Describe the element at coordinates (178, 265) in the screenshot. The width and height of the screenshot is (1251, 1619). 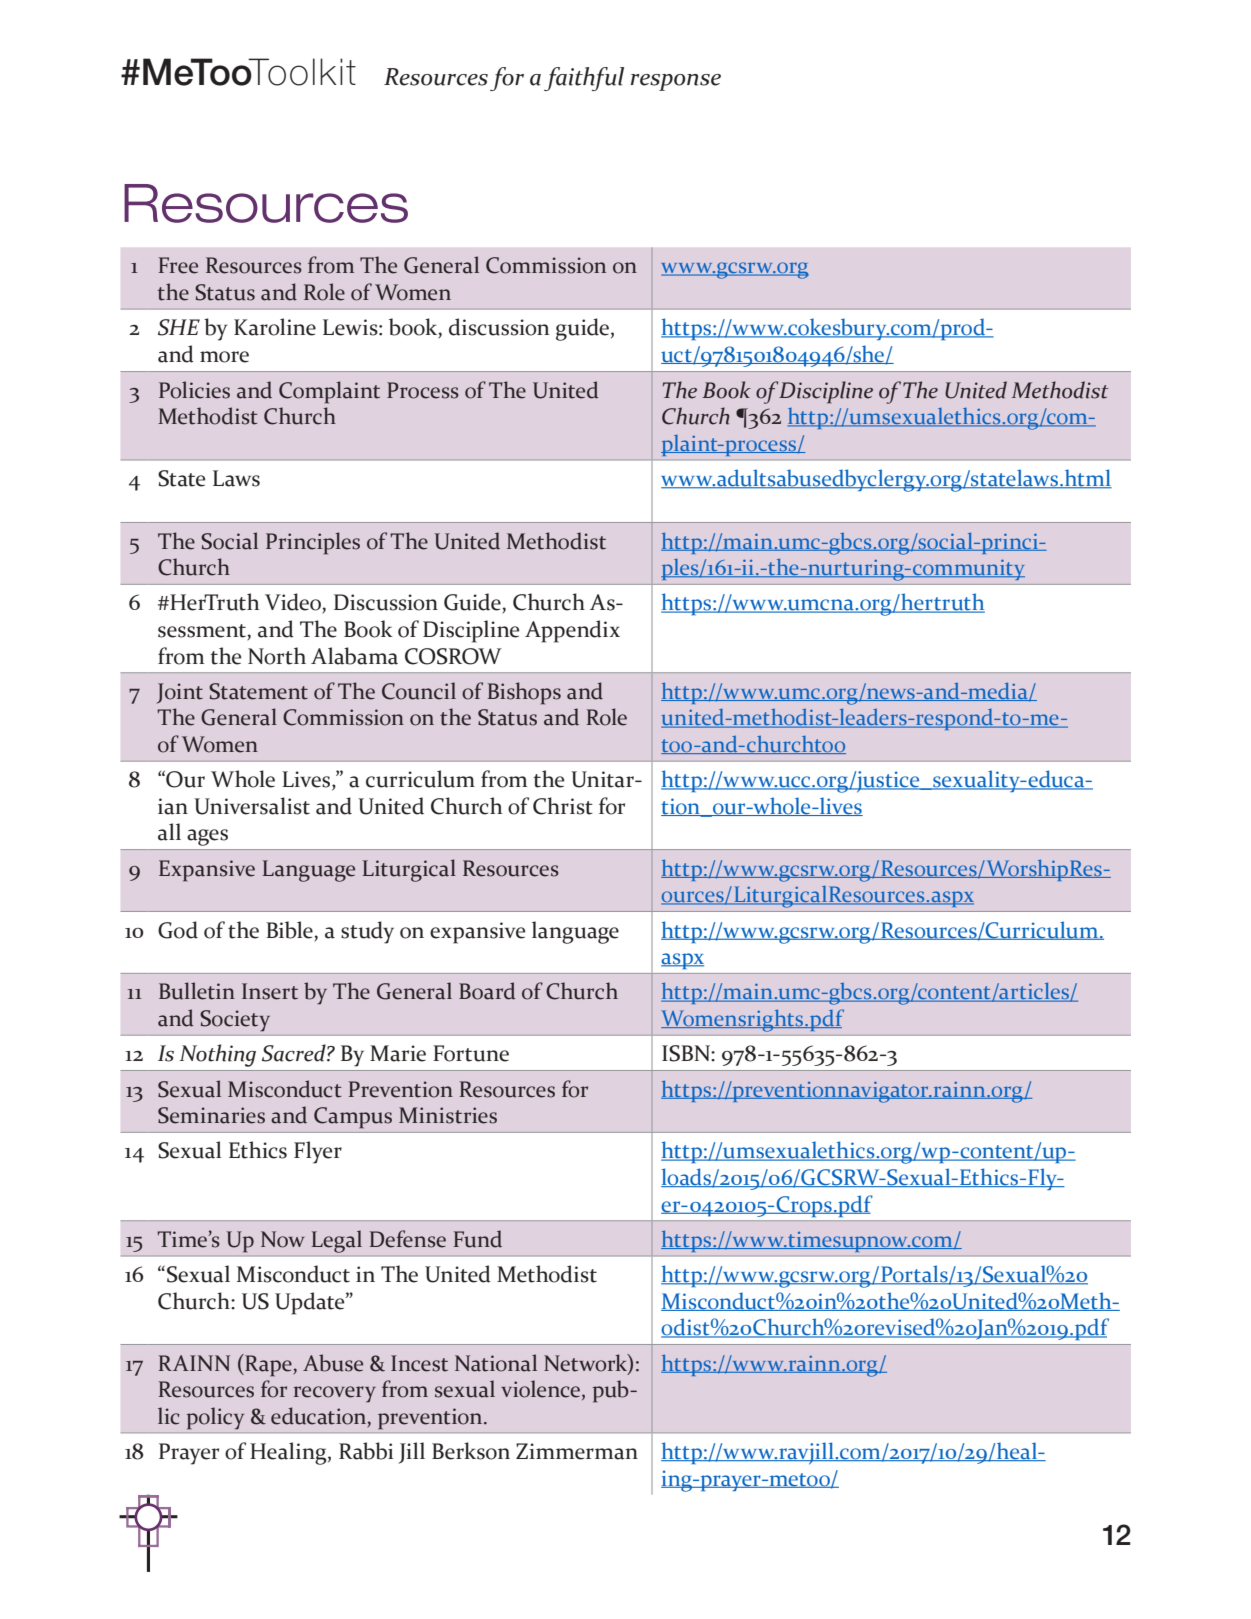
I see `Free` at that location.
